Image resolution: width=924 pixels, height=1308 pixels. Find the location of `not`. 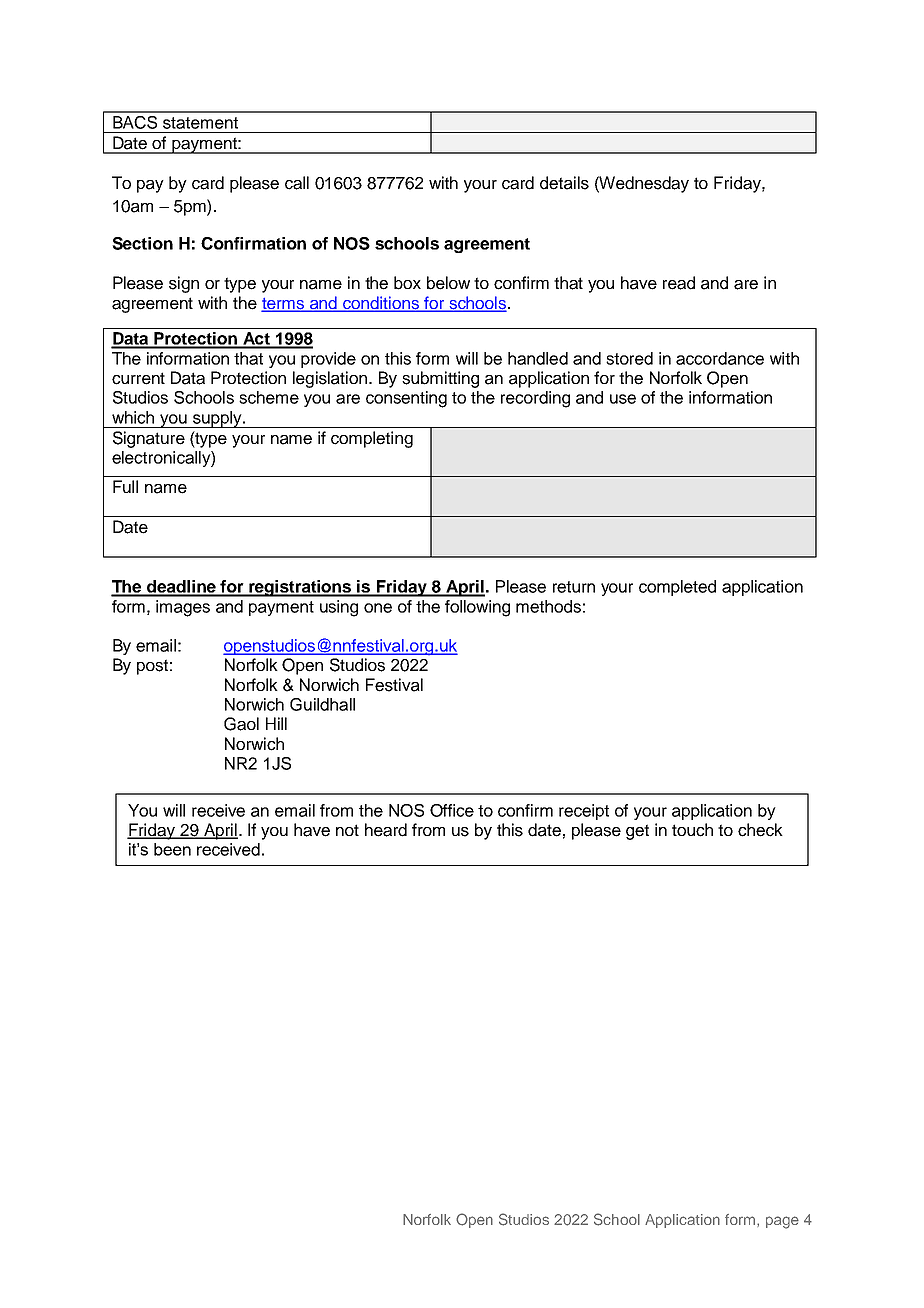

not is located at coordinates (347, 830).
